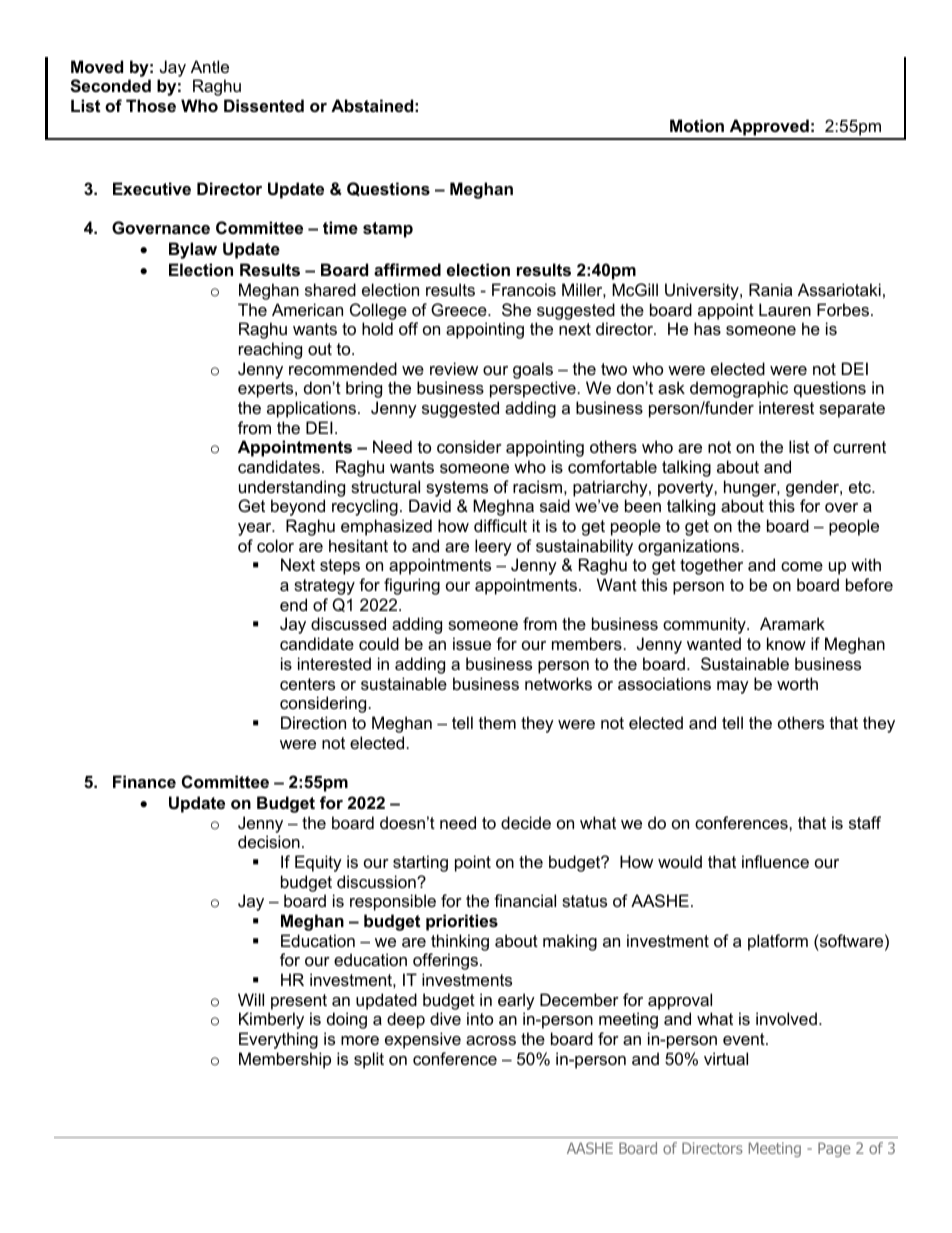 This document has height=1233, width=952. I want to click on Everything, so click(278, 1040).
